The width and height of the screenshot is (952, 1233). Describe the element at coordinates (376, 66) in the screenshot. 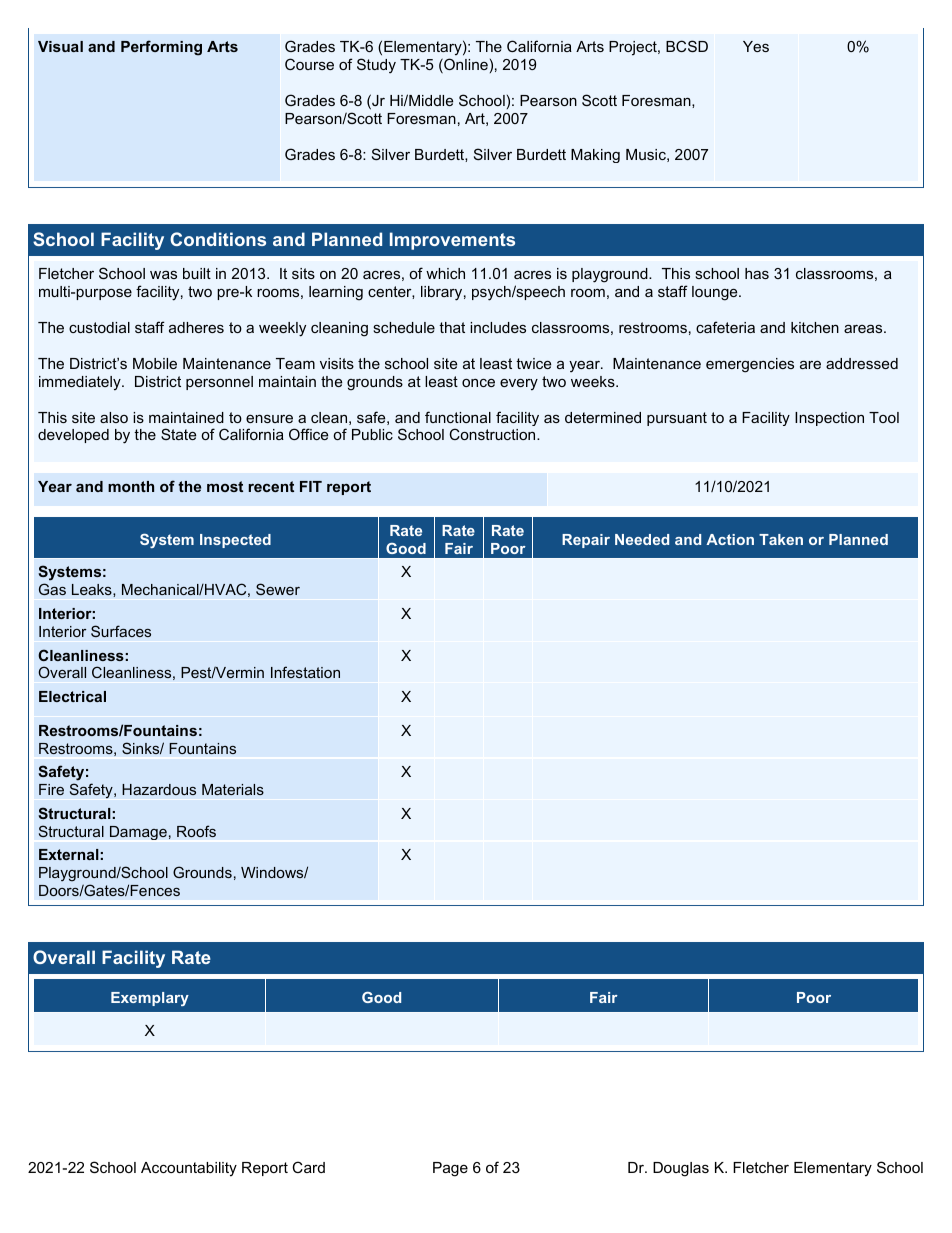

I see `Study` at that location.
